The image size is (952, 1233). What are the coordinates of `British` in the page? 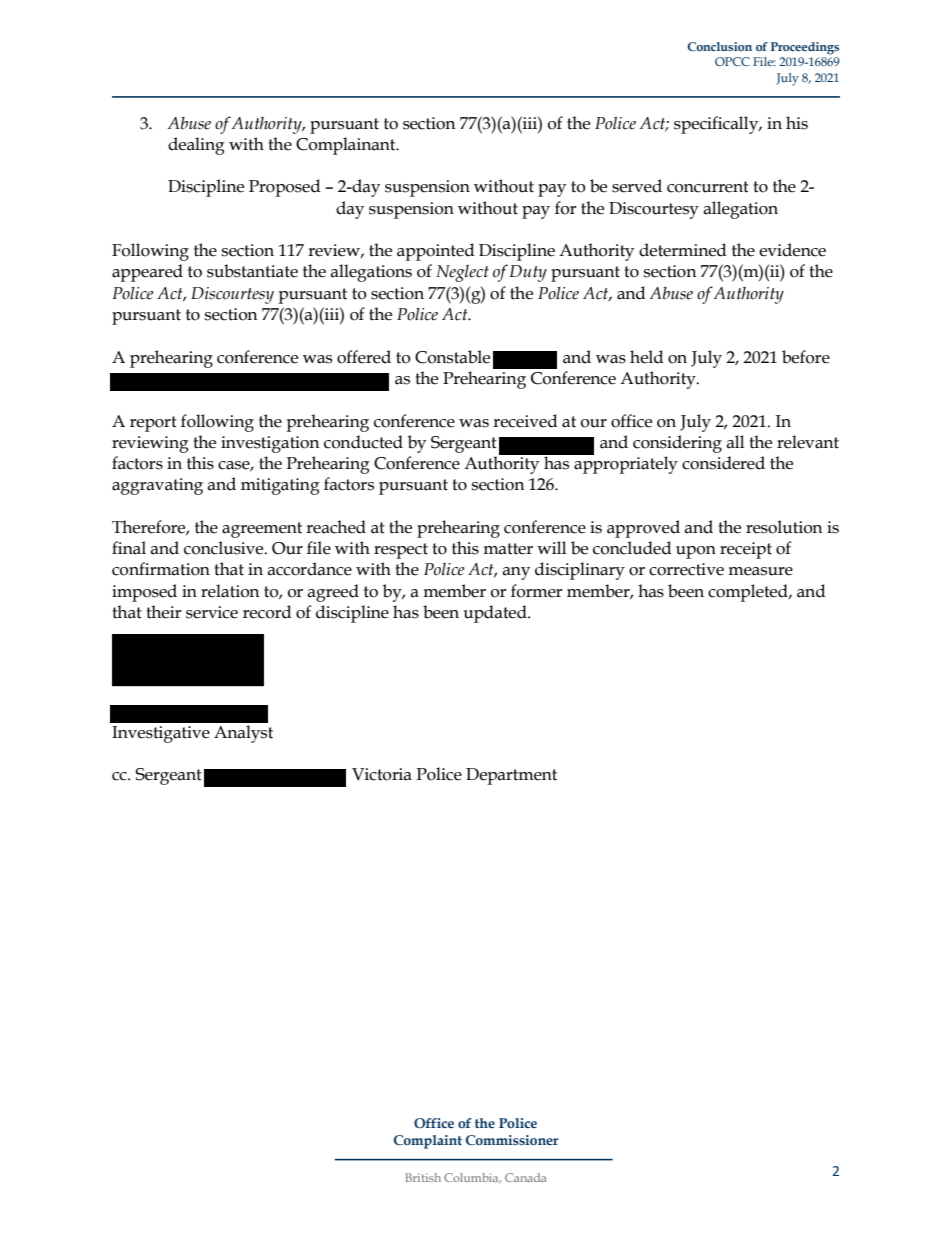 It's located at (423, 1177).
